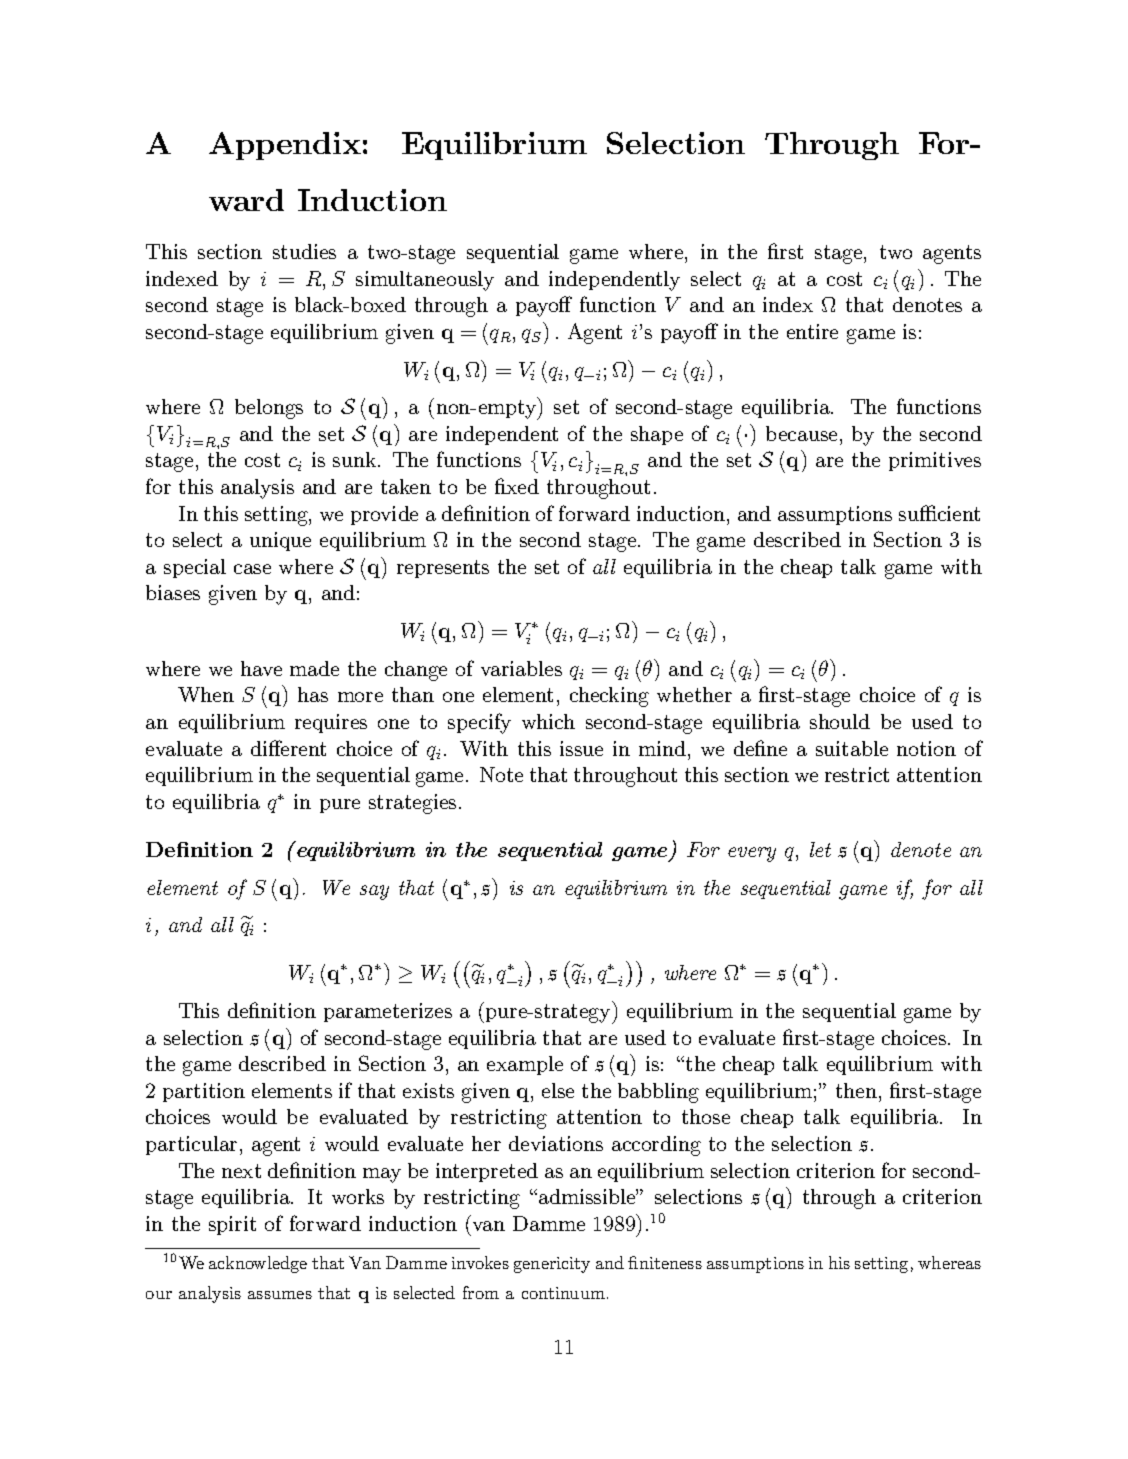 This image has height=1459, width=1128. What do you see at coordinates (525, 1065) in the image?
I see `example` at bounding box center [525, 1065].
